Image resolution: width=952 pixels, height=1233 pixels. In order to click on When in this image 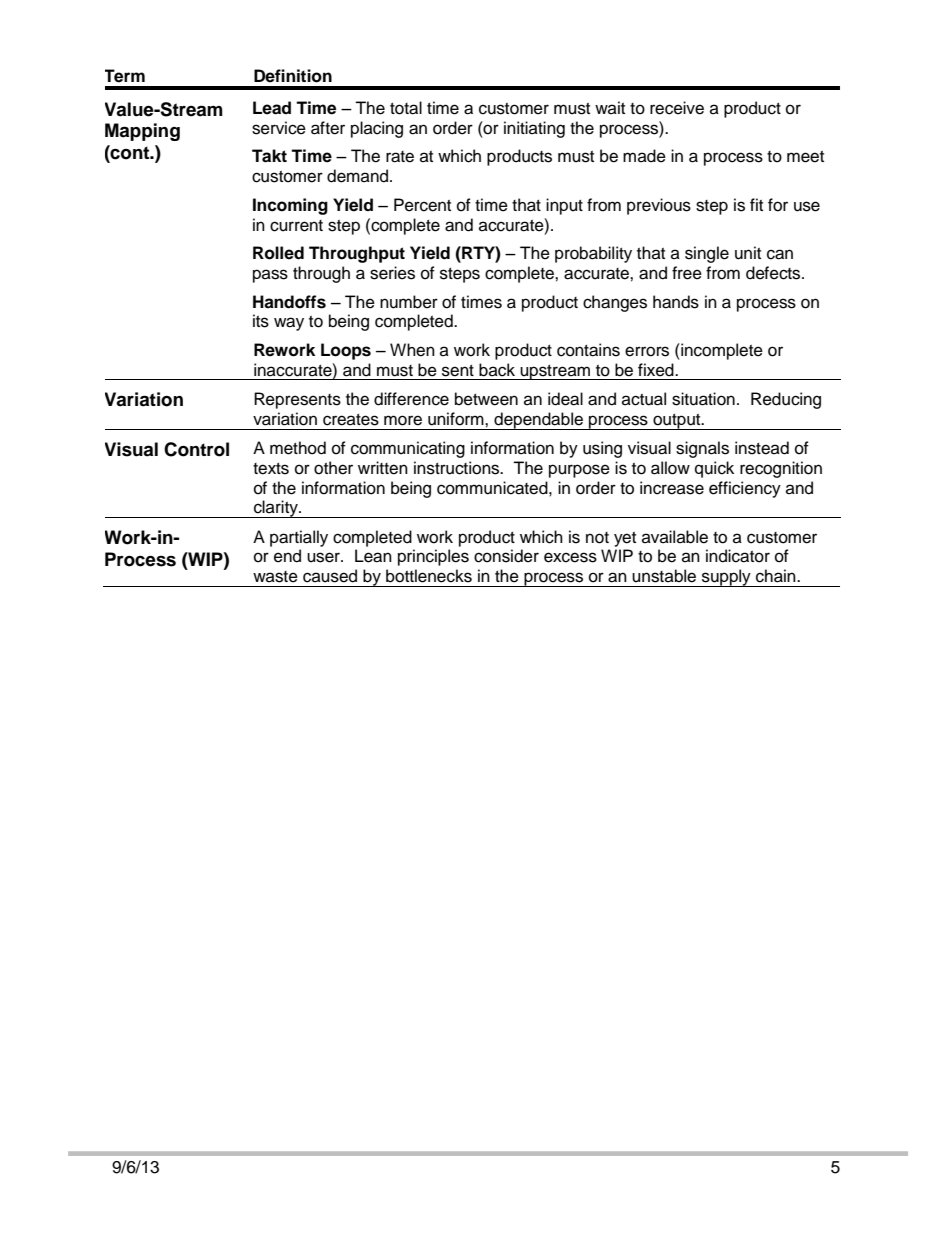, I will do `click(412, 350)`.
